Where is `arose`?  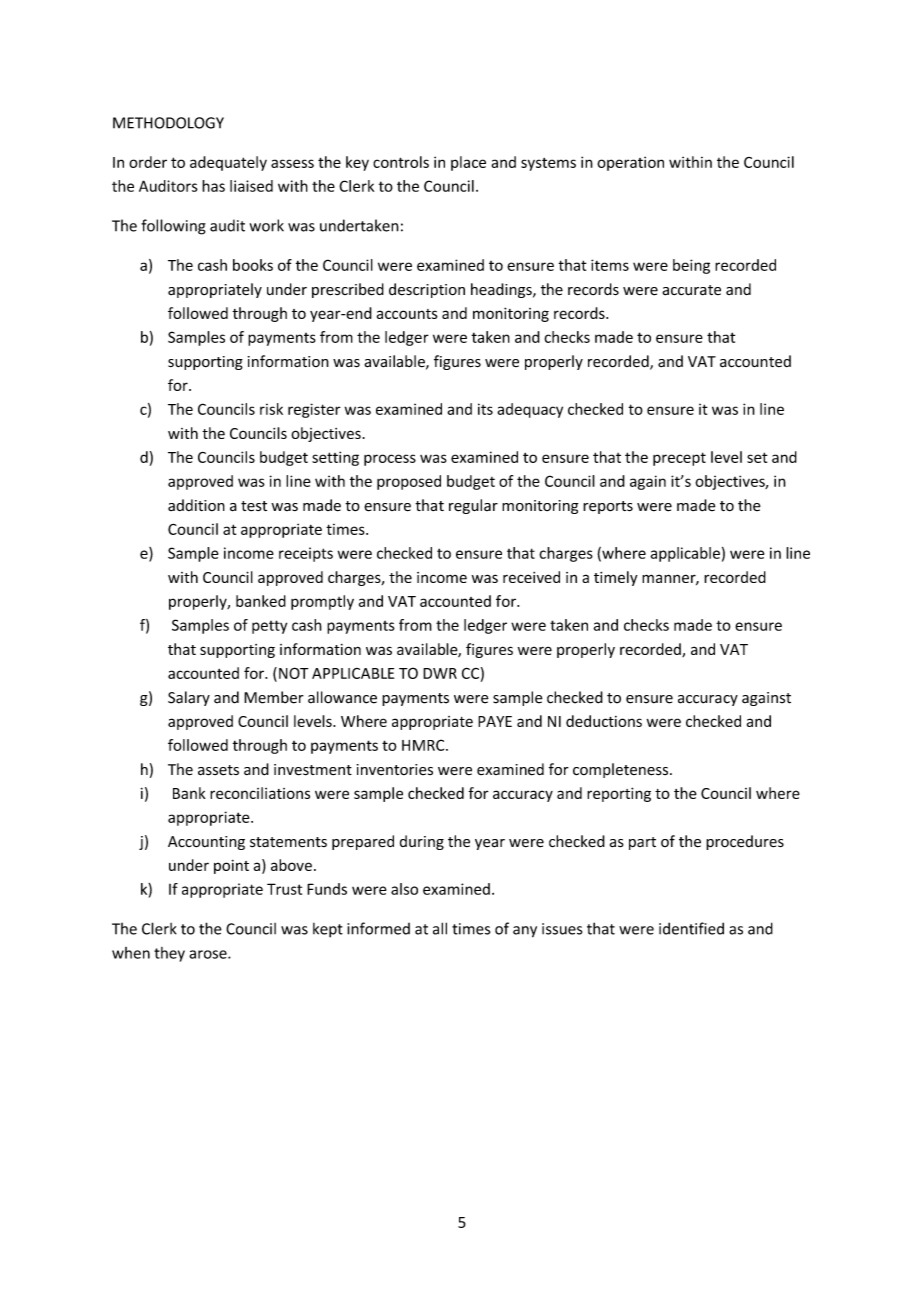 arose is located at coordinates (209, 954).
